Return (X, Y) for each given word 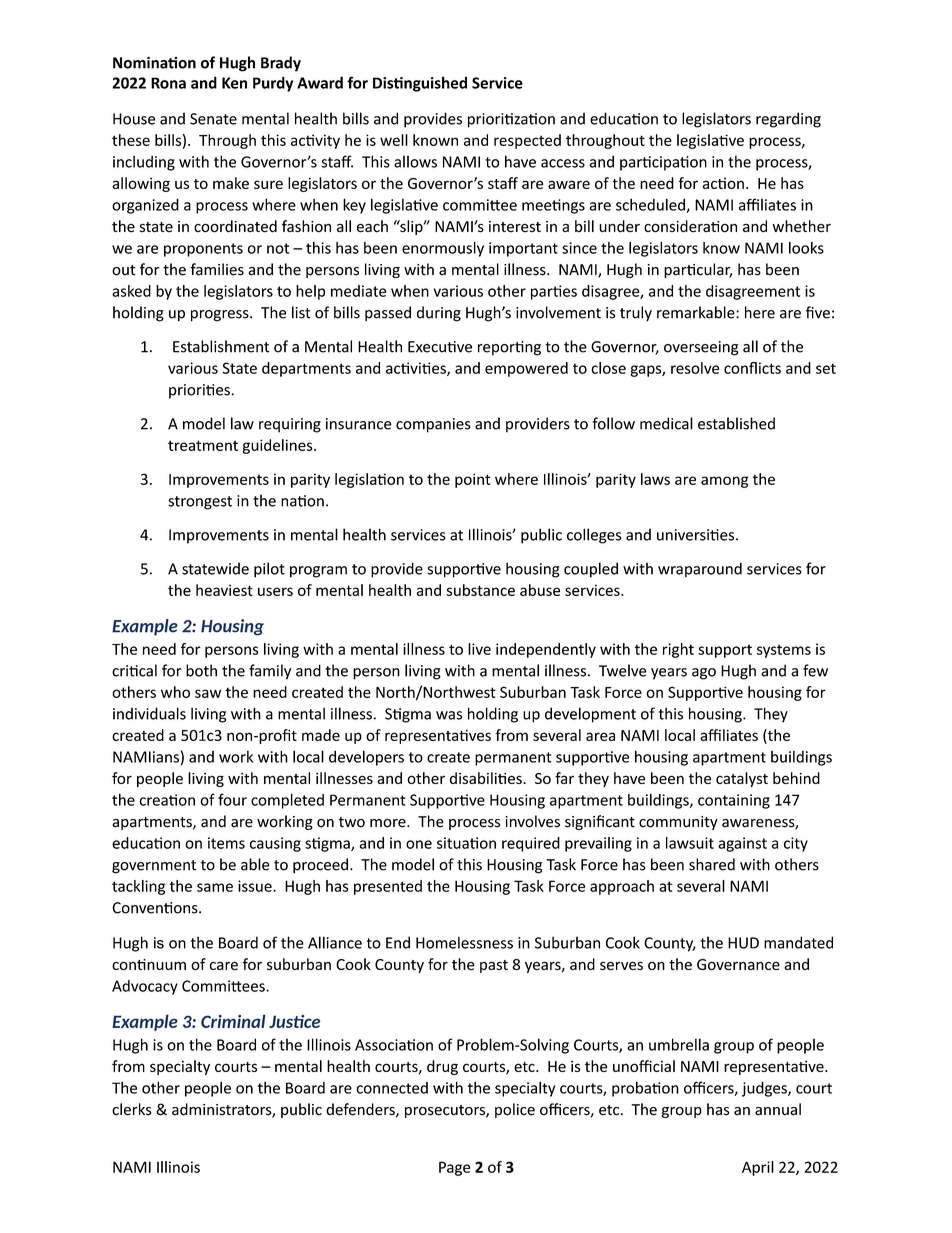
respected (527, 141)
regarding (788, 120)
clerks (132, 1109)
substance (480, 590)
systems (784, 651)
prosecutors (446, 1111)
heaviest (224, 590)
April (758, 1168)
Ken (234, 83)
